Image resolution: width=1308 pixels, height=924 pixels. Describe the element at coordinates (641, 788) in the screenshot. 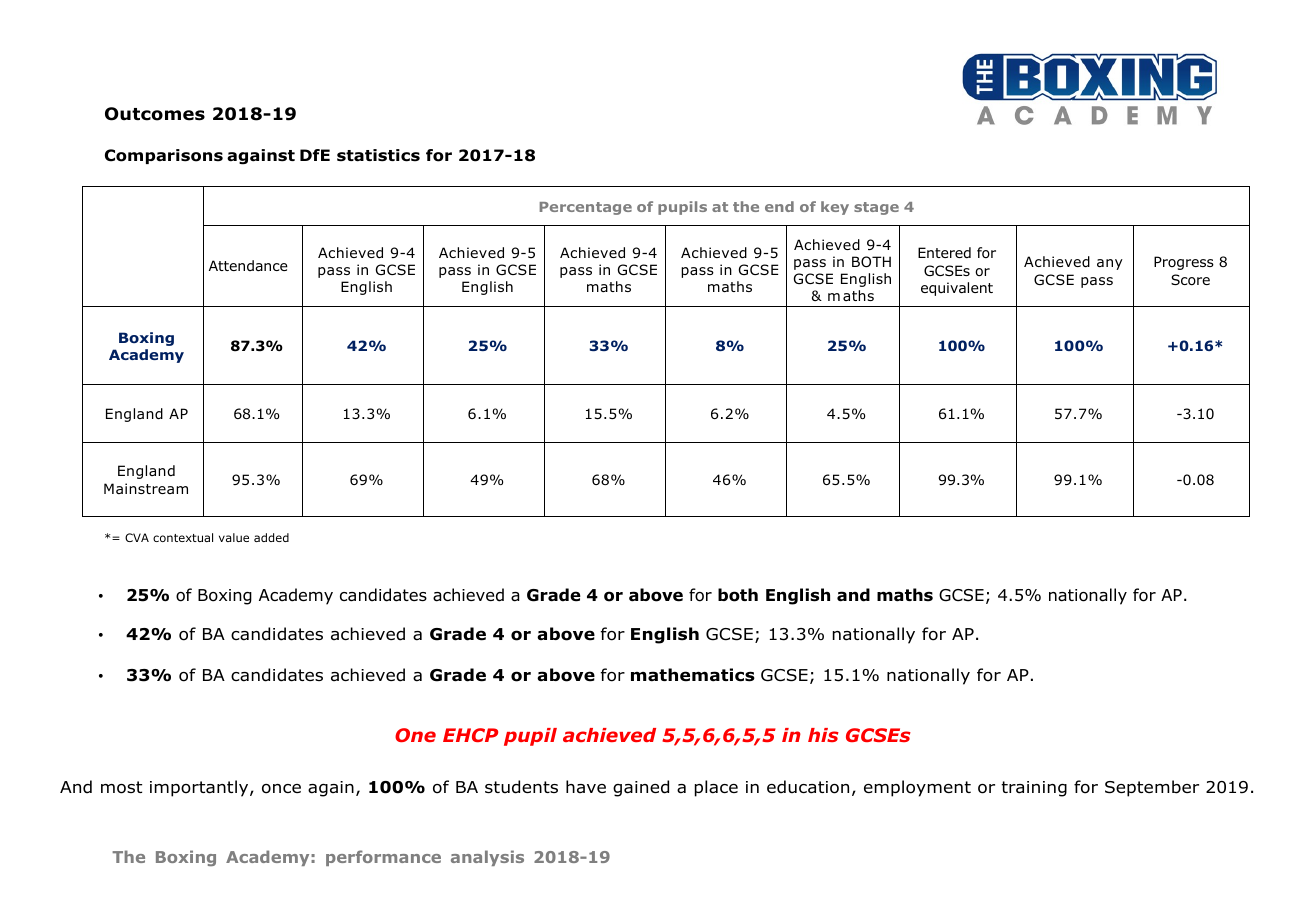

I see `gained` at that location.
